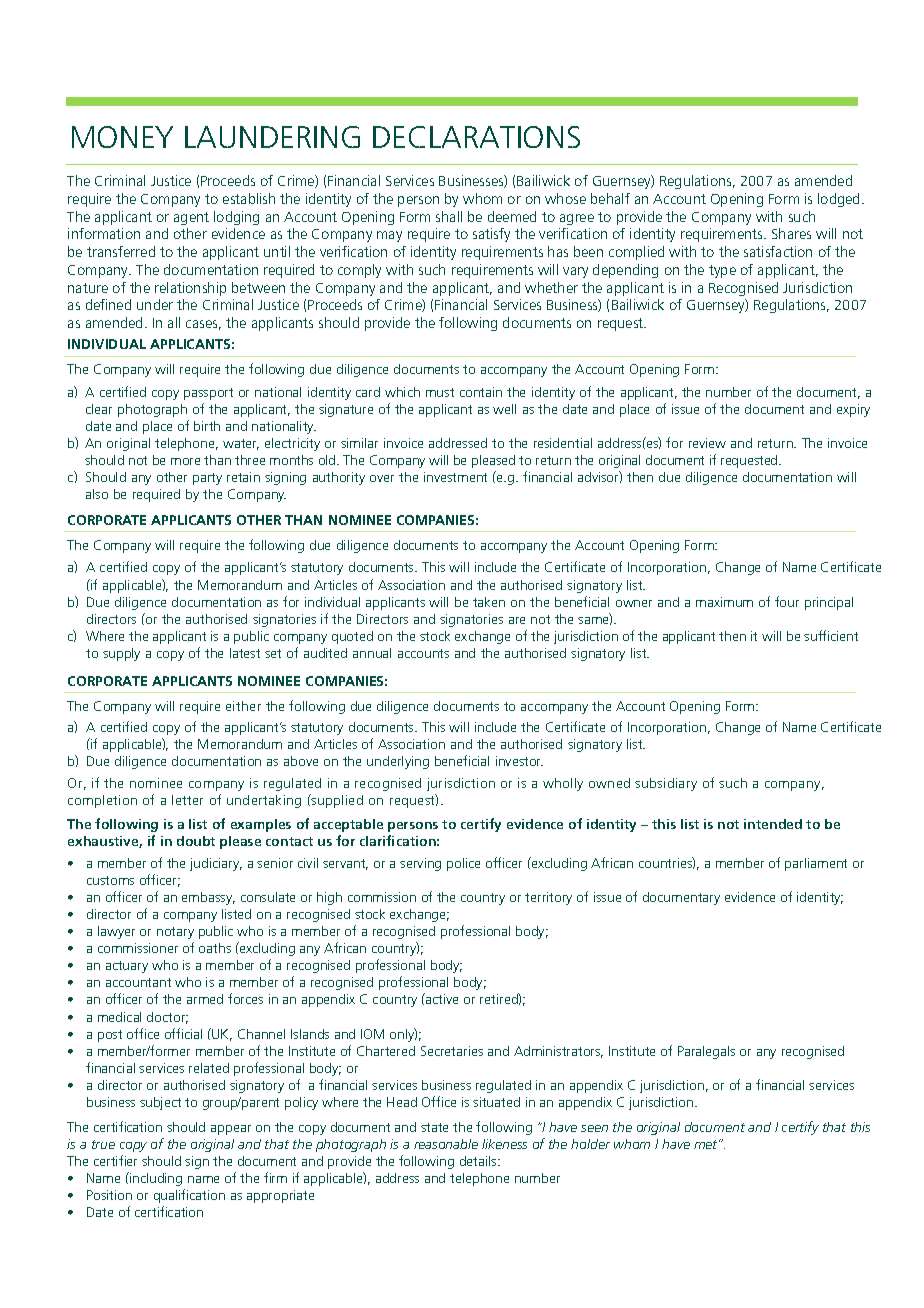 The image size is (924, 1308). Describe the element at coordinates (191, 218) in the screenshot. I see `agent` at that location.
